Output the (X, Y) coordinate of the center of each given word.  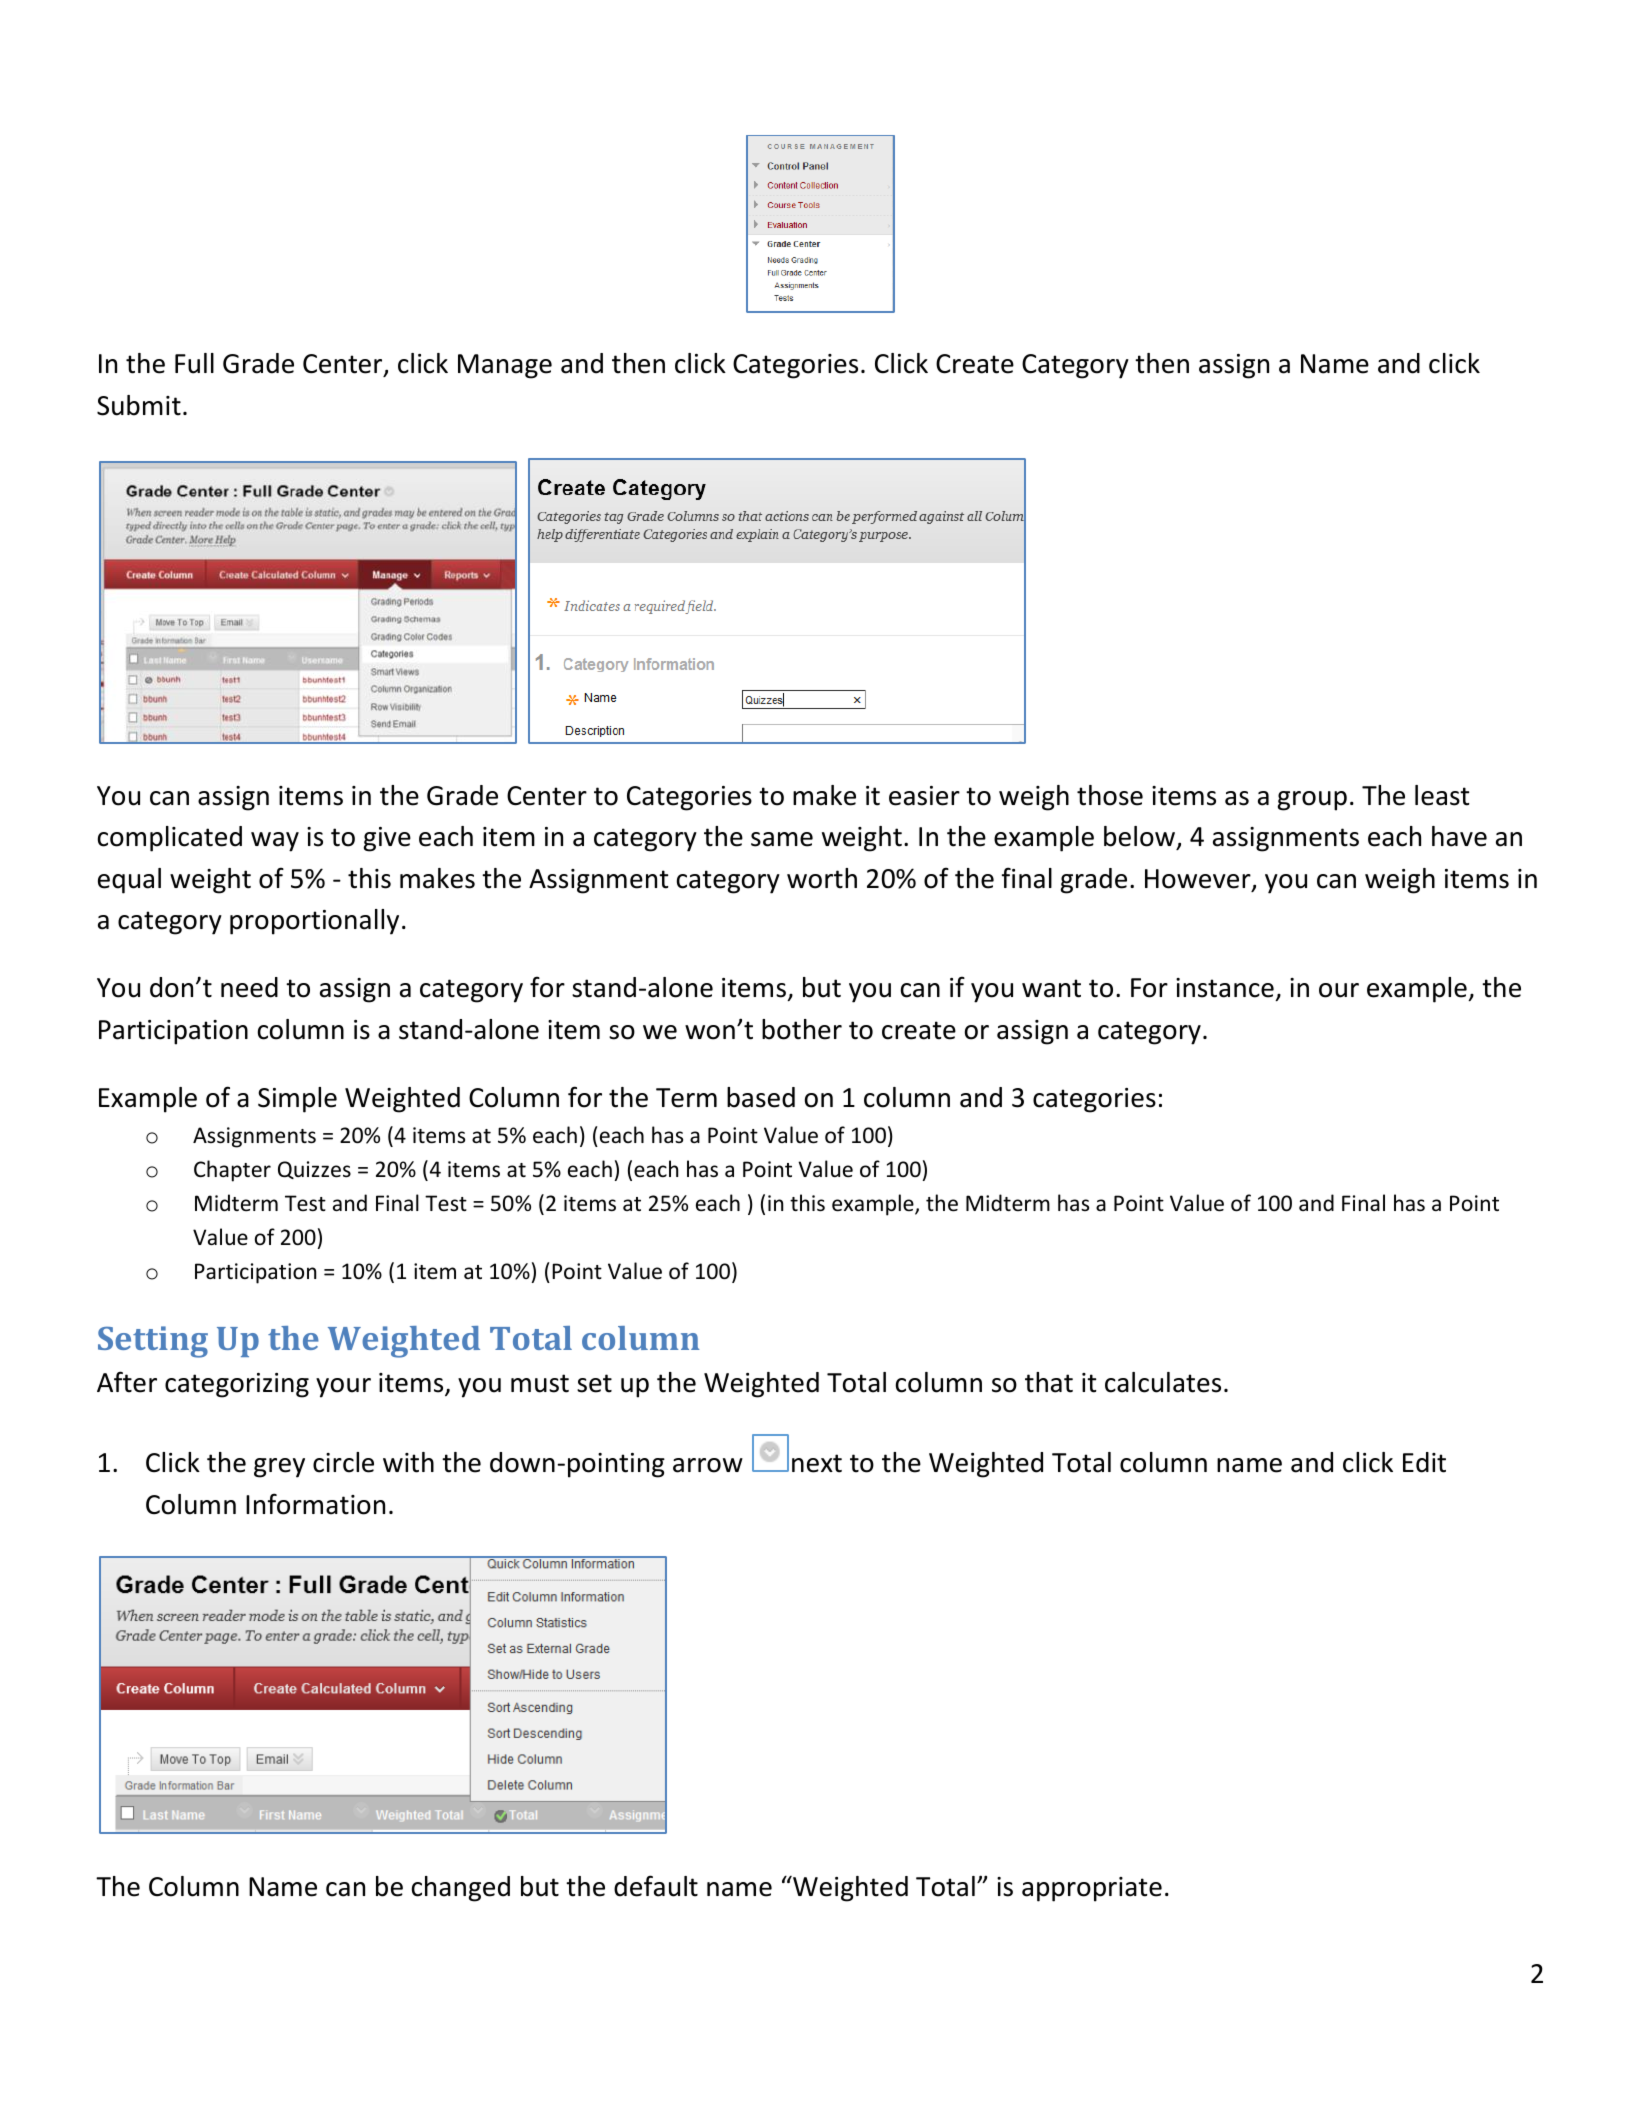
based (761, 1097)
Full (194, 363)
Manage (505, 366)
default (656, 1886)
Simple (297, 1100)
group (1312, 801)
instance (1225, 988)
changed (461, 1889)
